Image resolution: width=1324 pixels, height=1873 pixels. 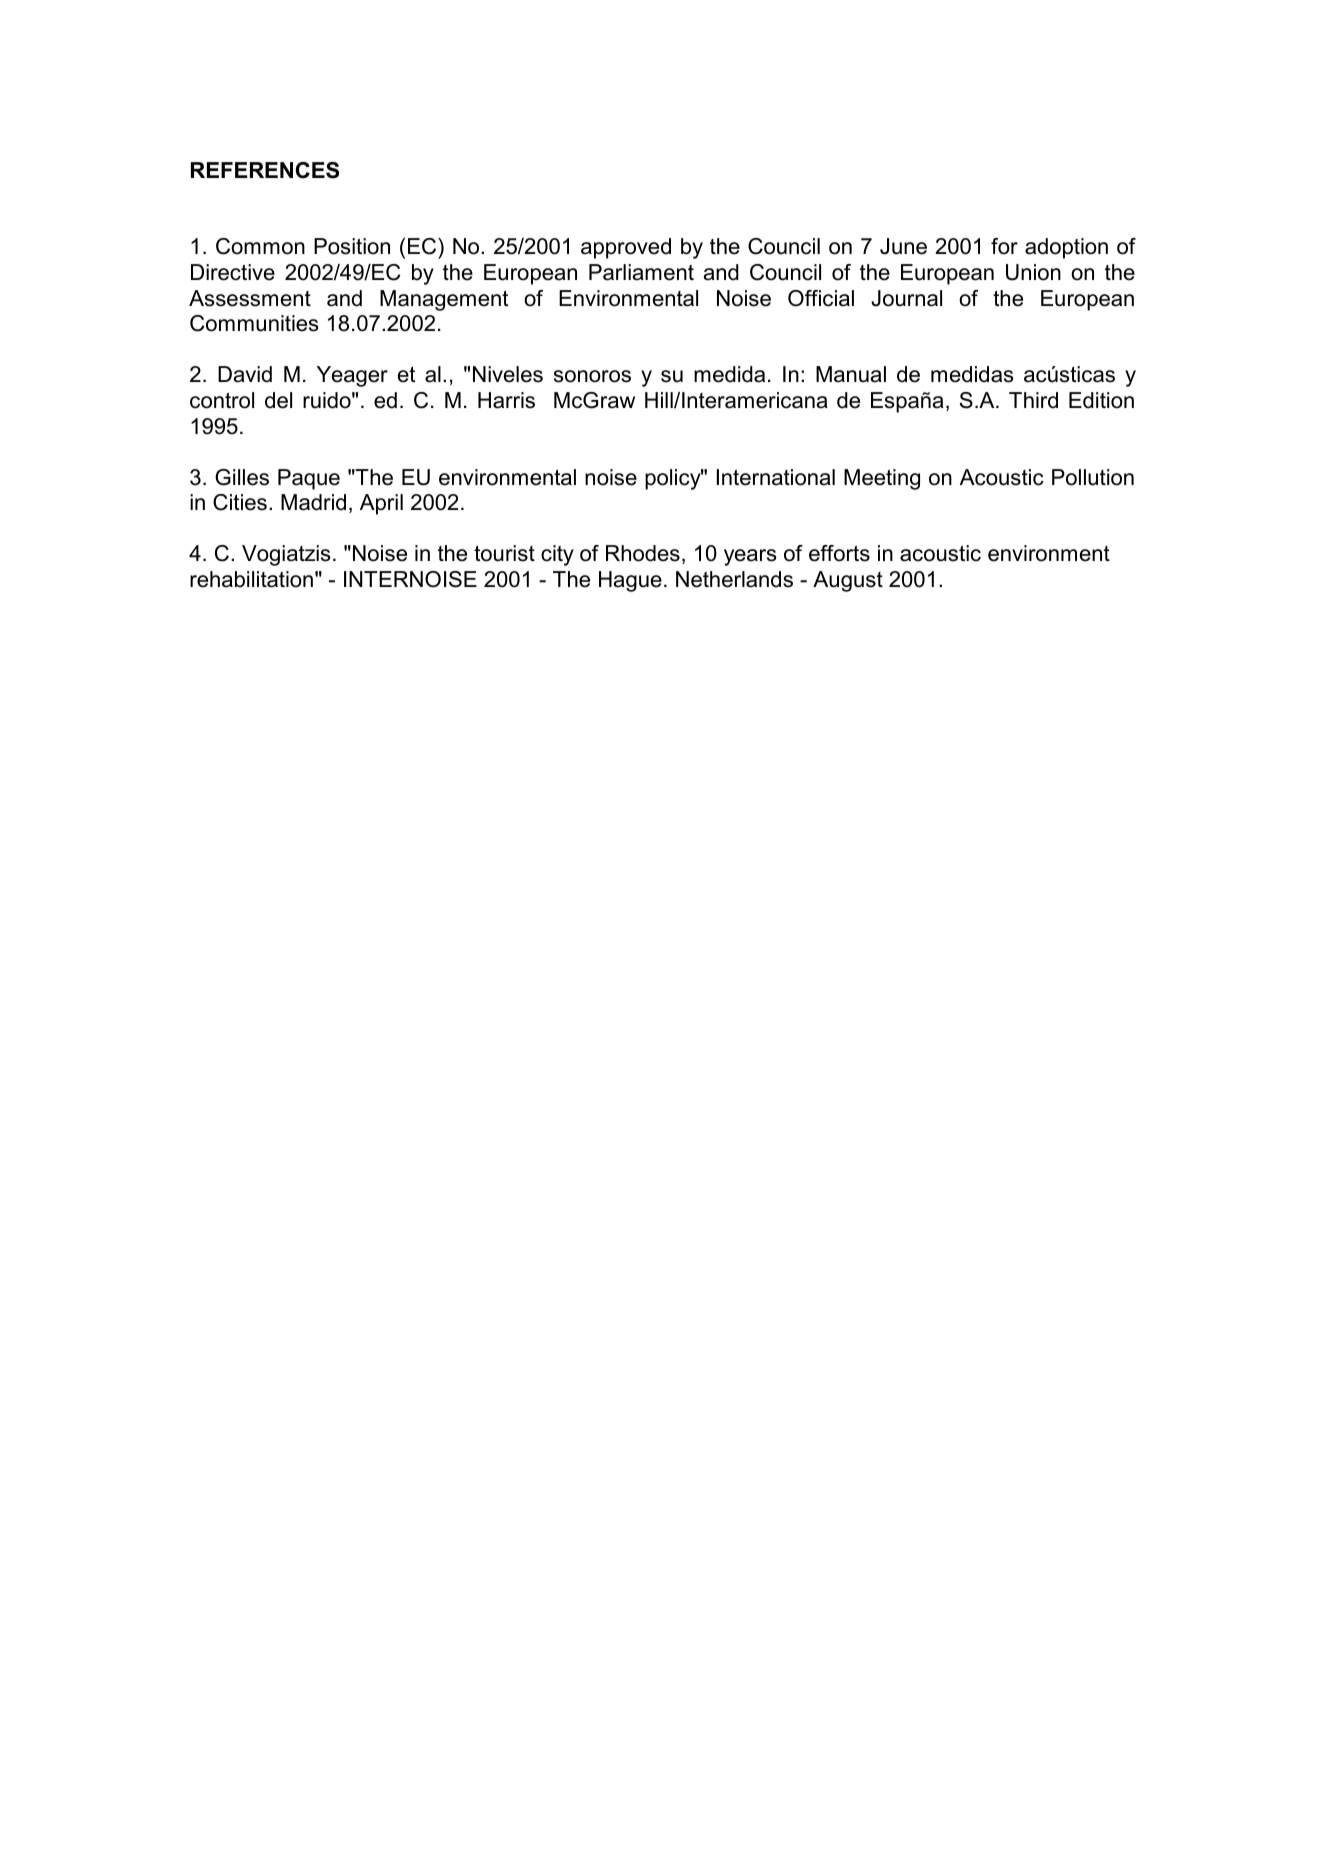 What do you see at coordinates (641, 272) in the screenshot?
I see `Parliament` at bounding box center [641, 272].
